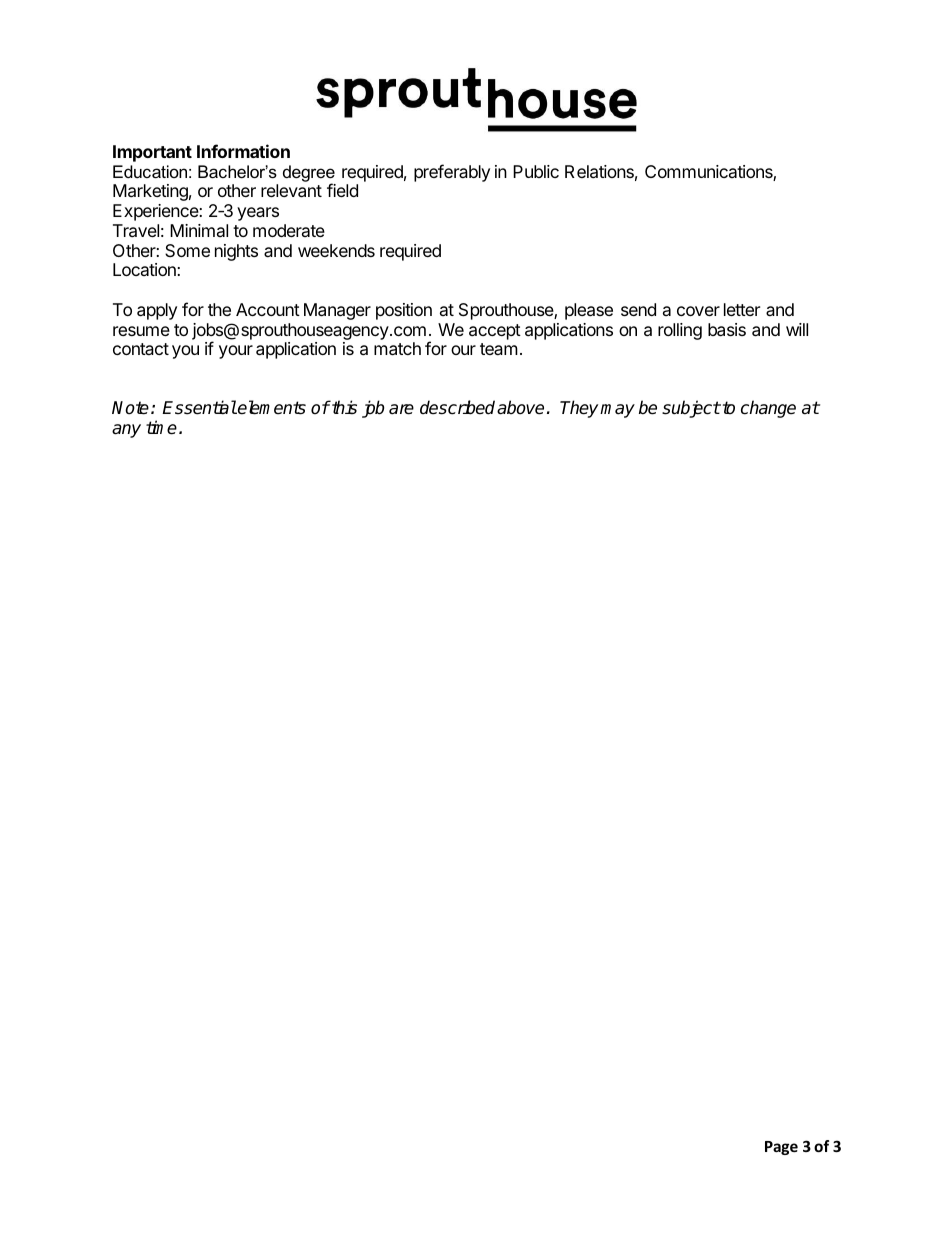  I want to click on are, so click(401, 409).
